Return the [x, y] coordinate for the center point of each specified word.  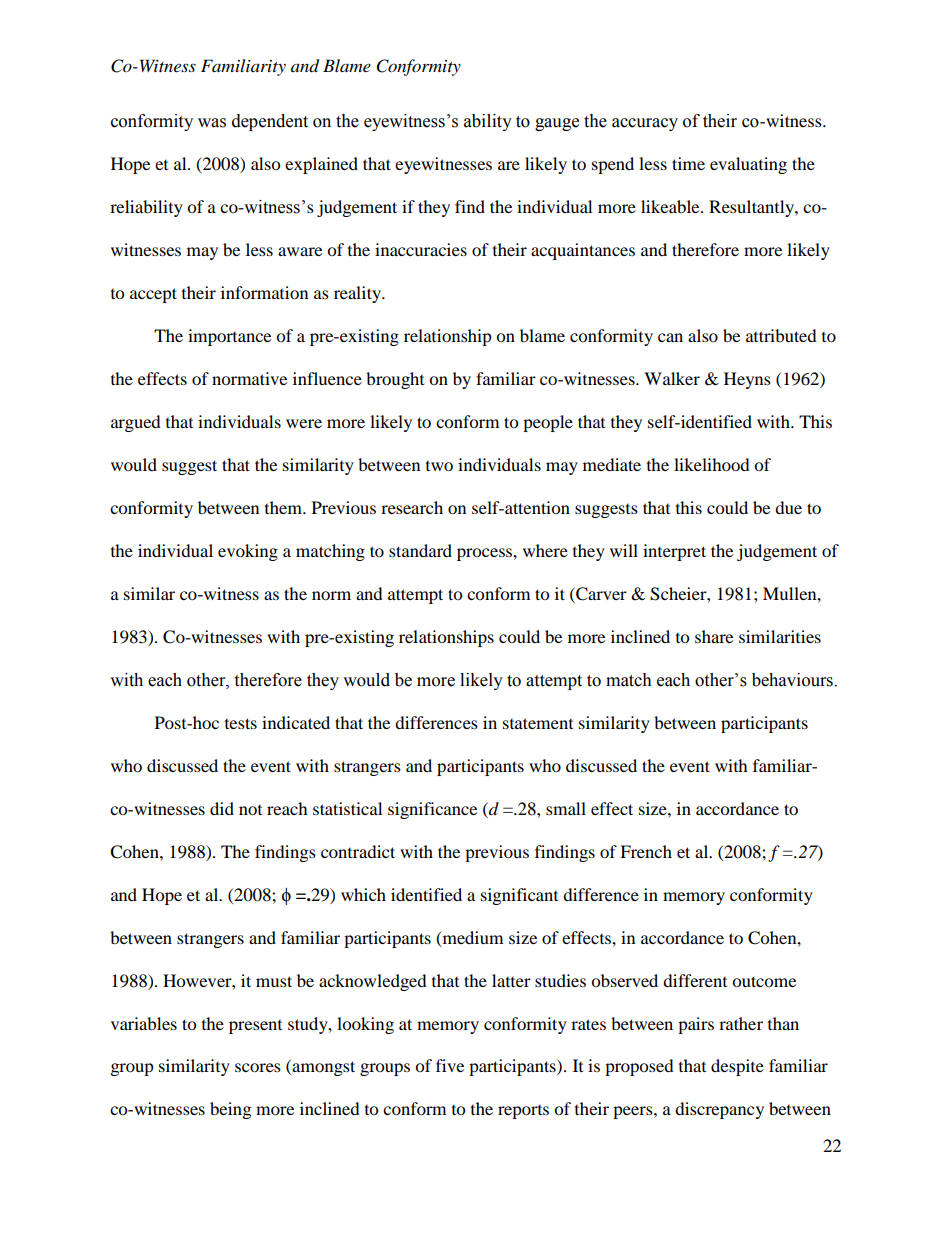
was [212, 123]
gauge [557, 124]
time [688, 163]
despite [737, 1067]
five [450, 1065]
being [230, 1110]
